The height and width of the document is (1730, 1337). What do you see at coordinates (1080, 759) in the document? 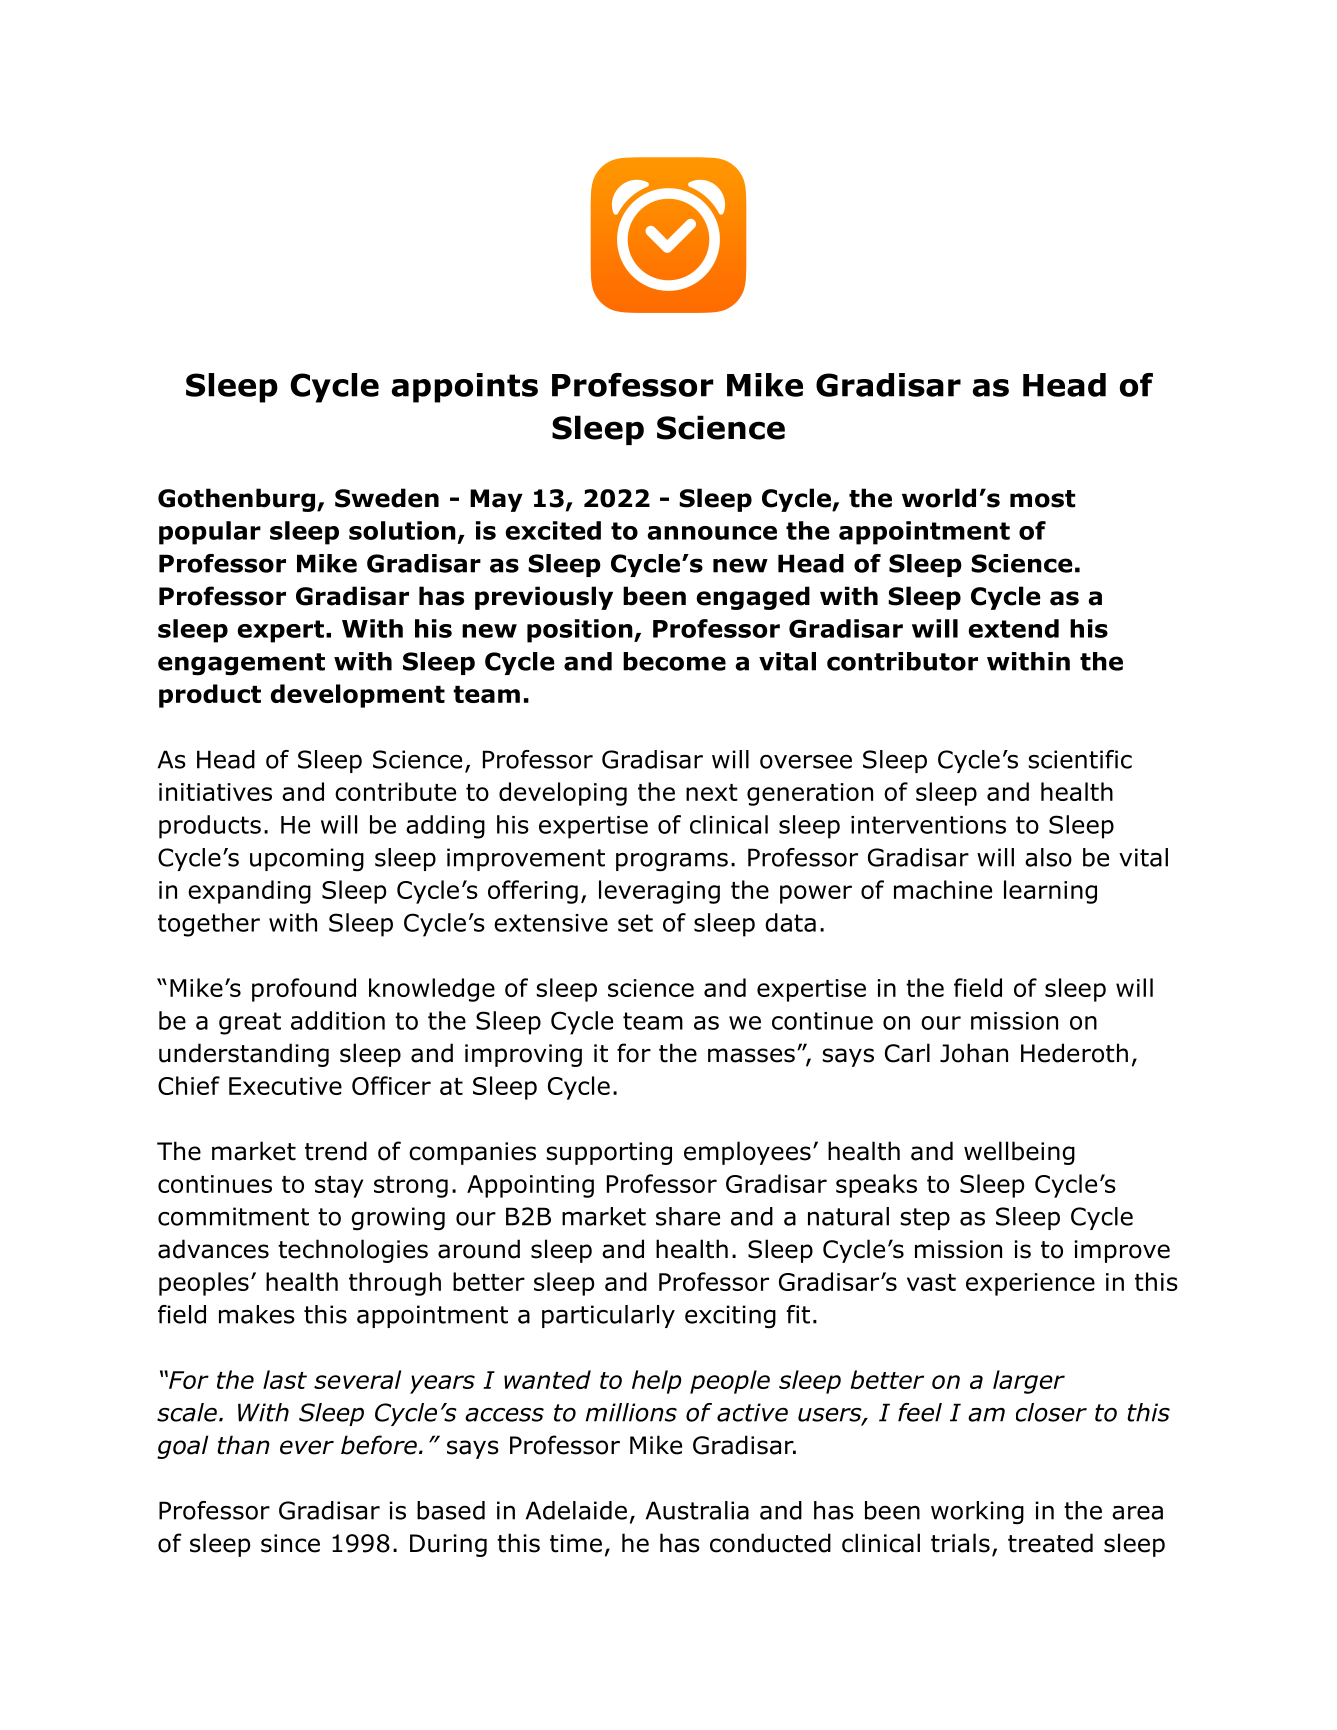
I see `scientific` at bounding box center [1080, 759].
